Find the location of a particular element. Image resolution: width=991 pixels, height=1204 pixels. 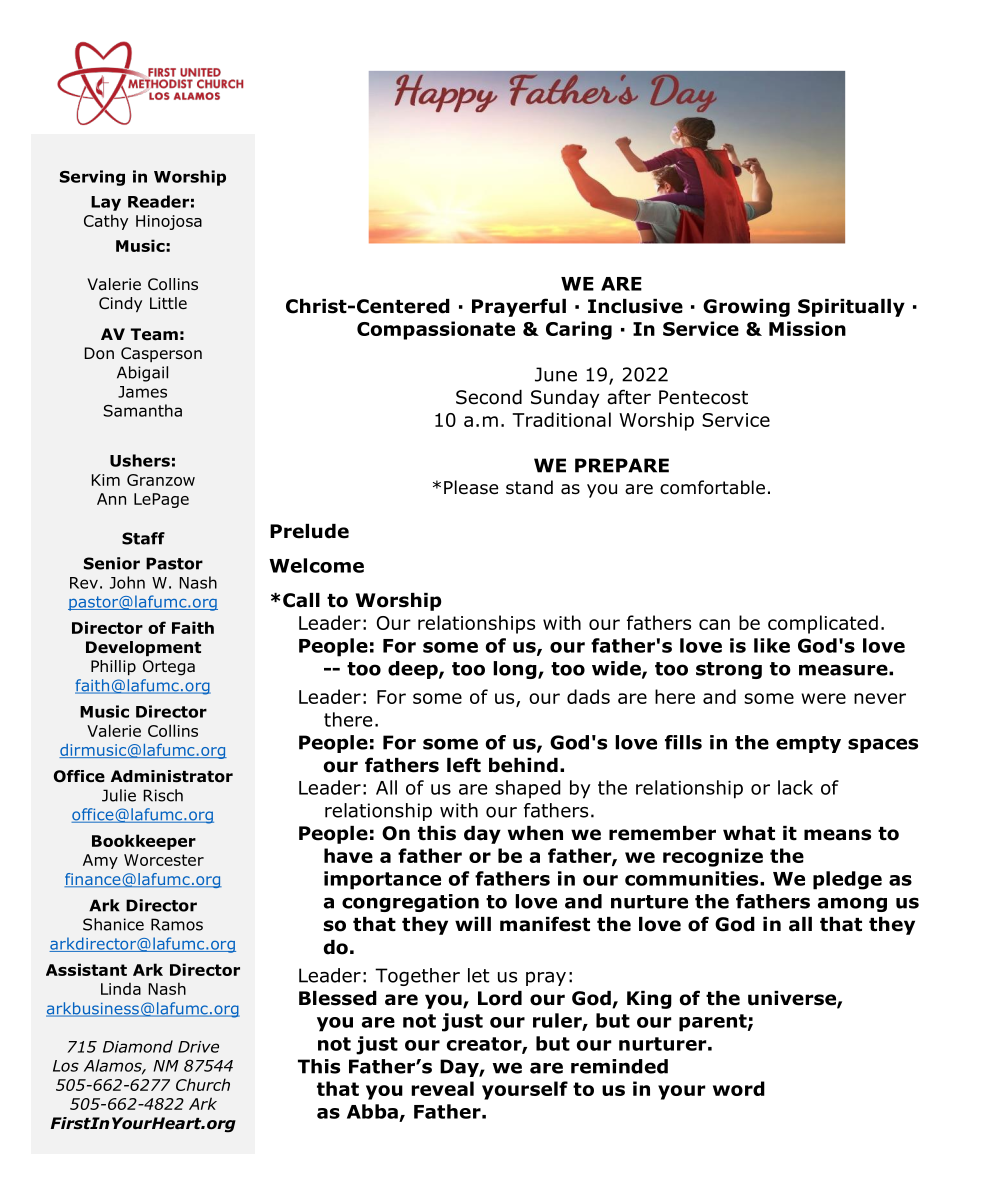

reveal is located at coordinates (442, 1088).
